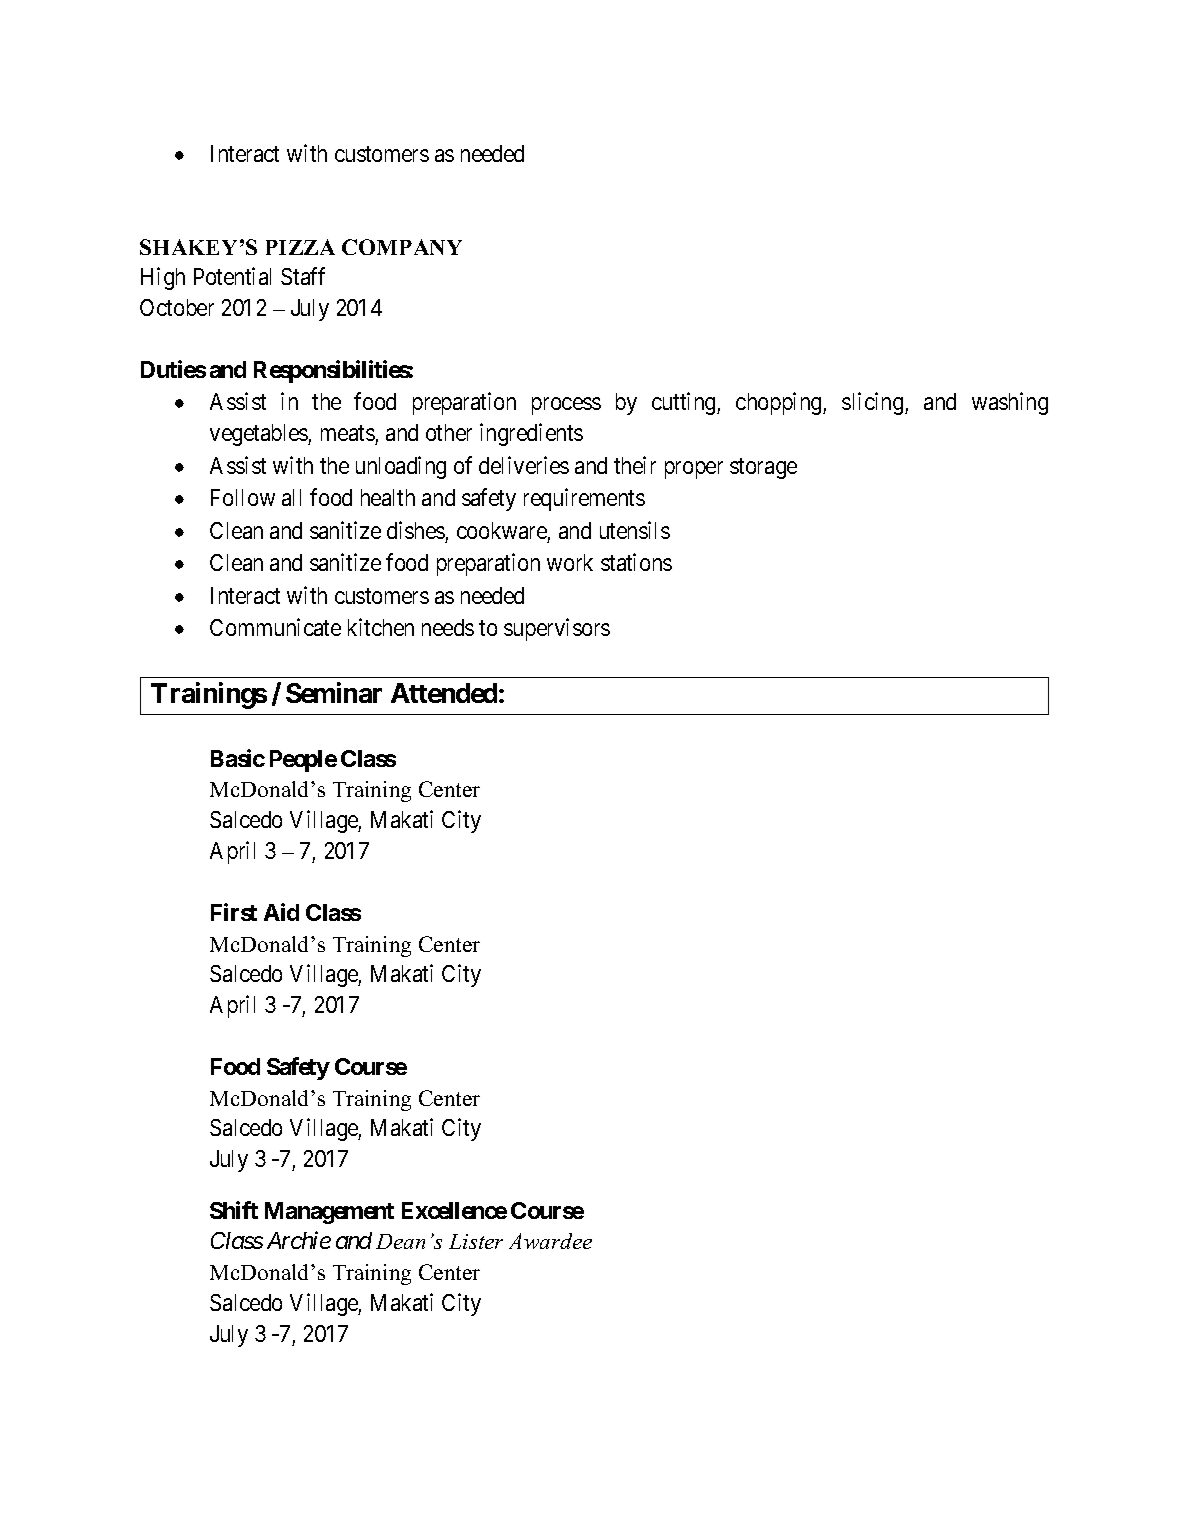 This page has height=1538, width=1189. I want to click on supervisors, so click(557, 629).
